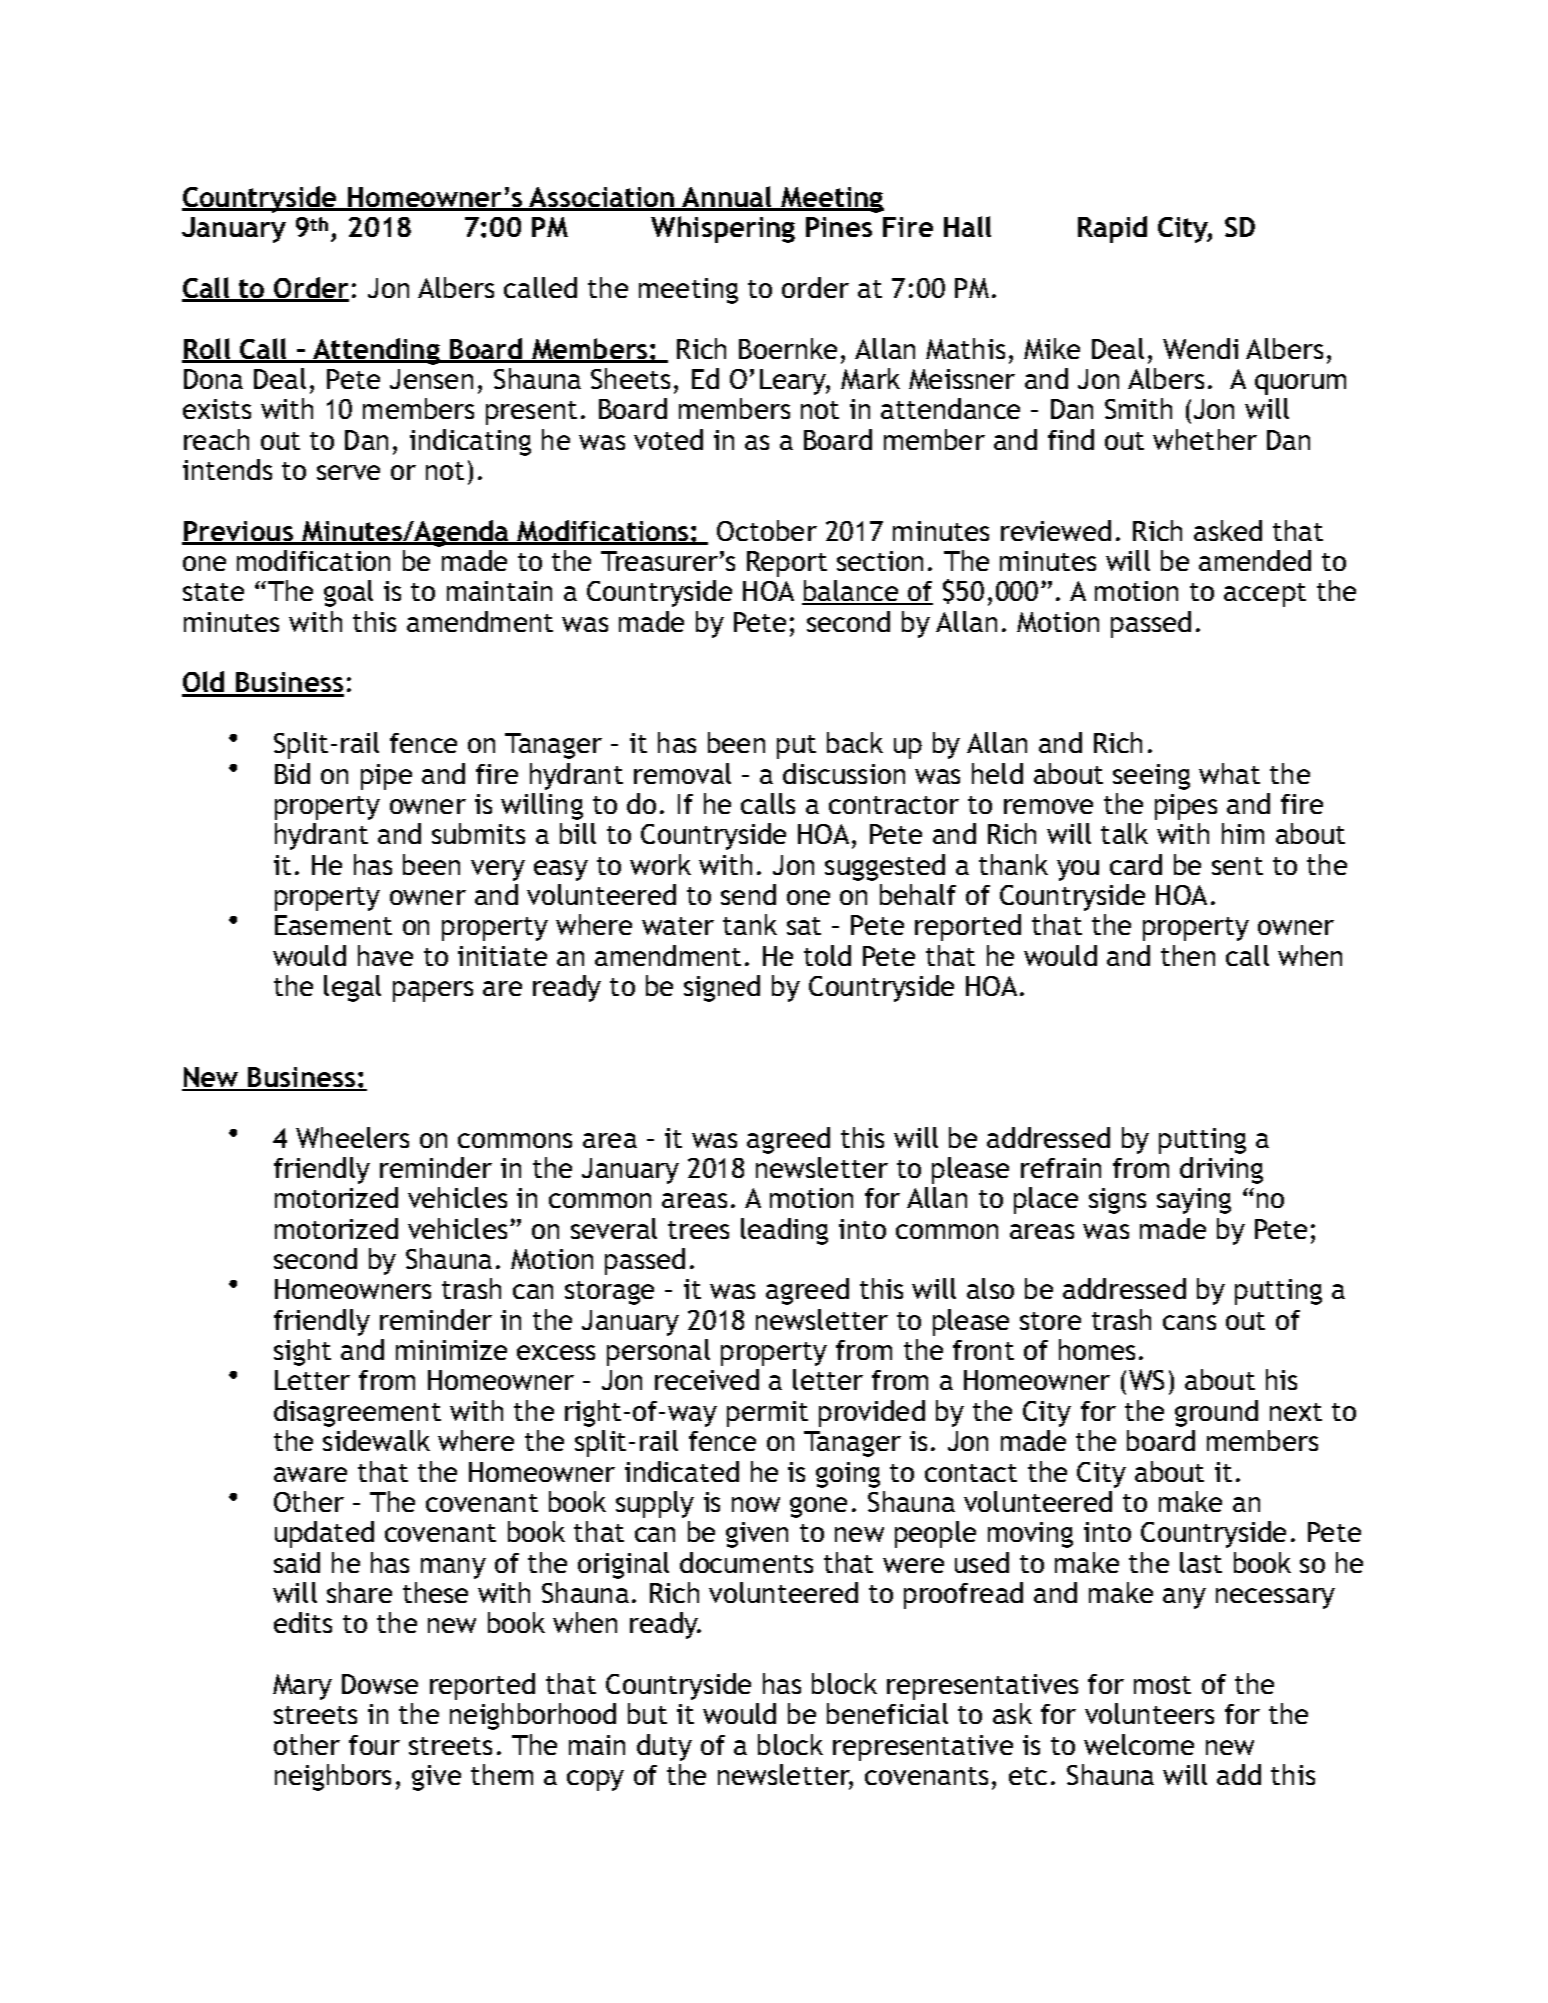 The image size is (1548, 2003). I want to click on Attending, so click(376, 351).
